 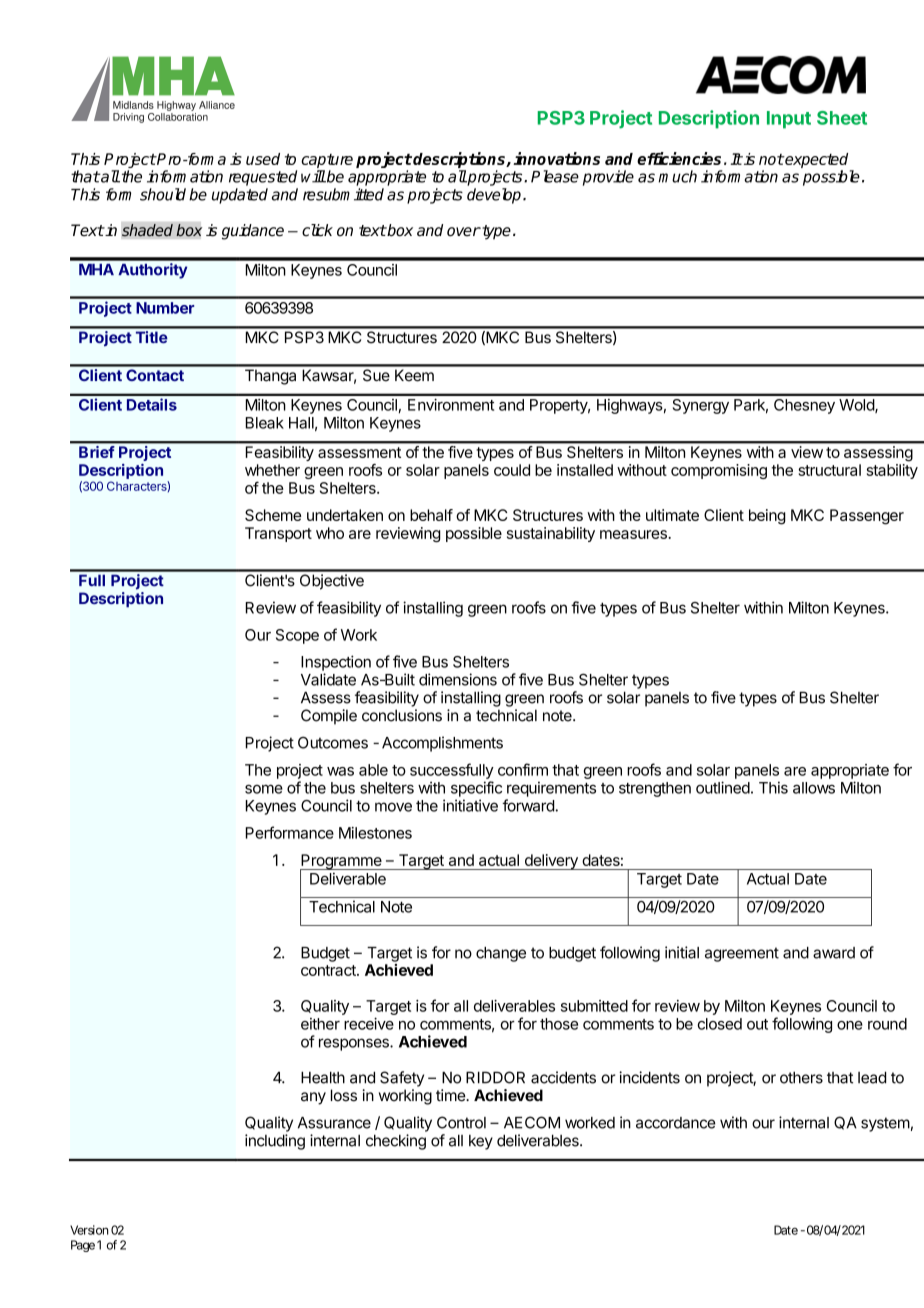 I want to click on allows, so click(x=814, y=788).
